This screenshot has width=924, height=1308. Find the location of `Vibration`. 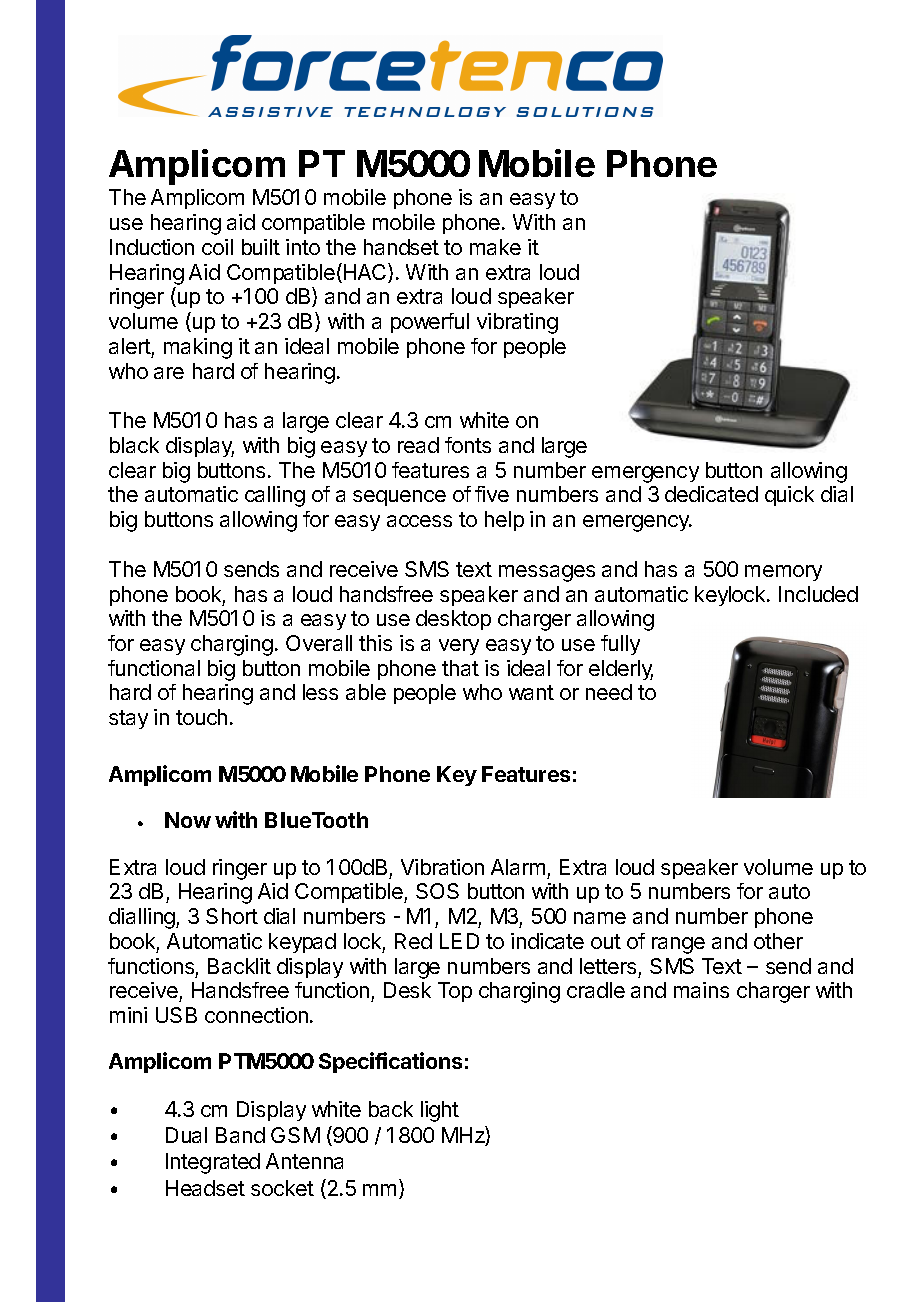

Vibration is located at coordinates (442, 867).
